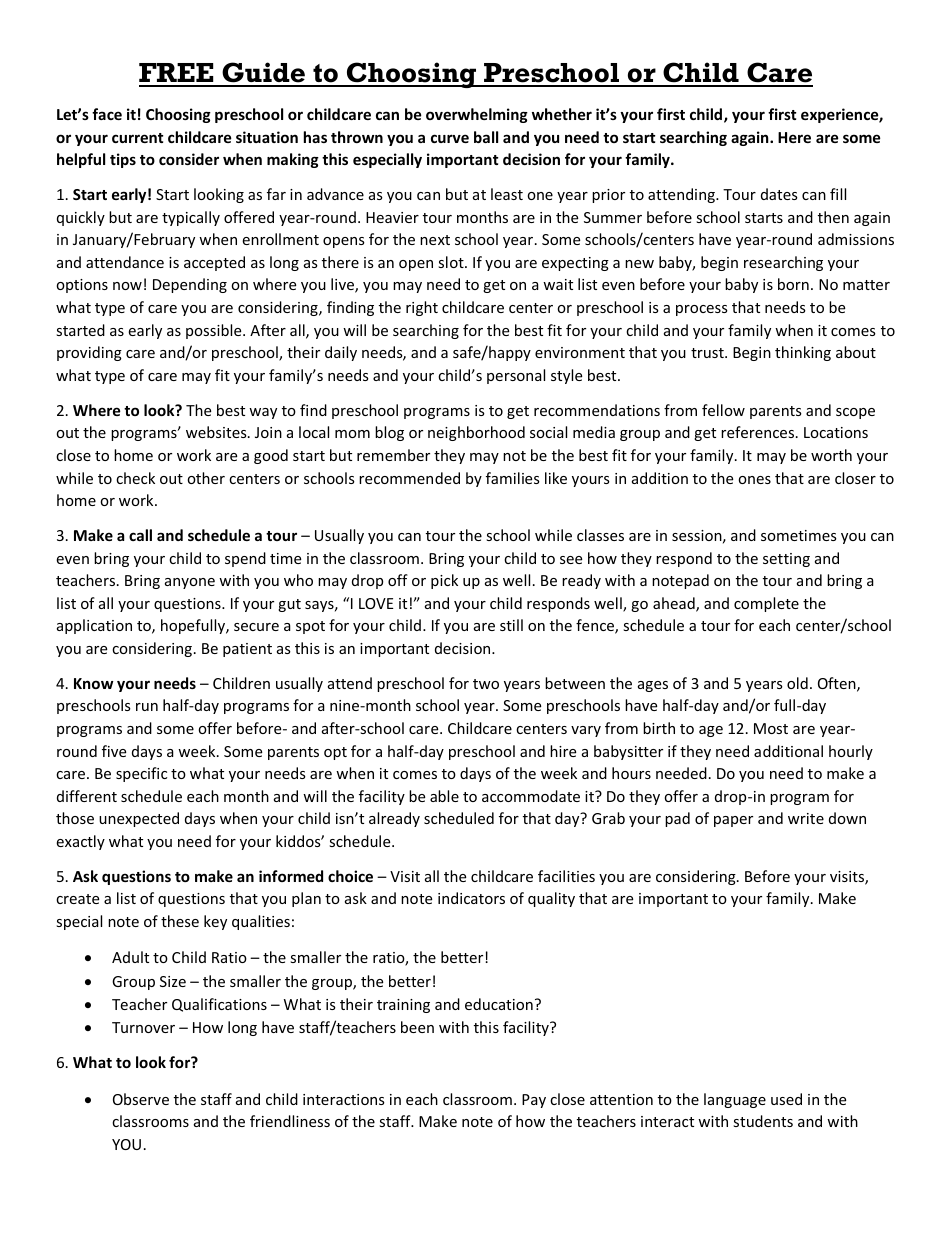  Describe the element at coordinates (766, 604) in the screenshot. I see `complete` at that location.
